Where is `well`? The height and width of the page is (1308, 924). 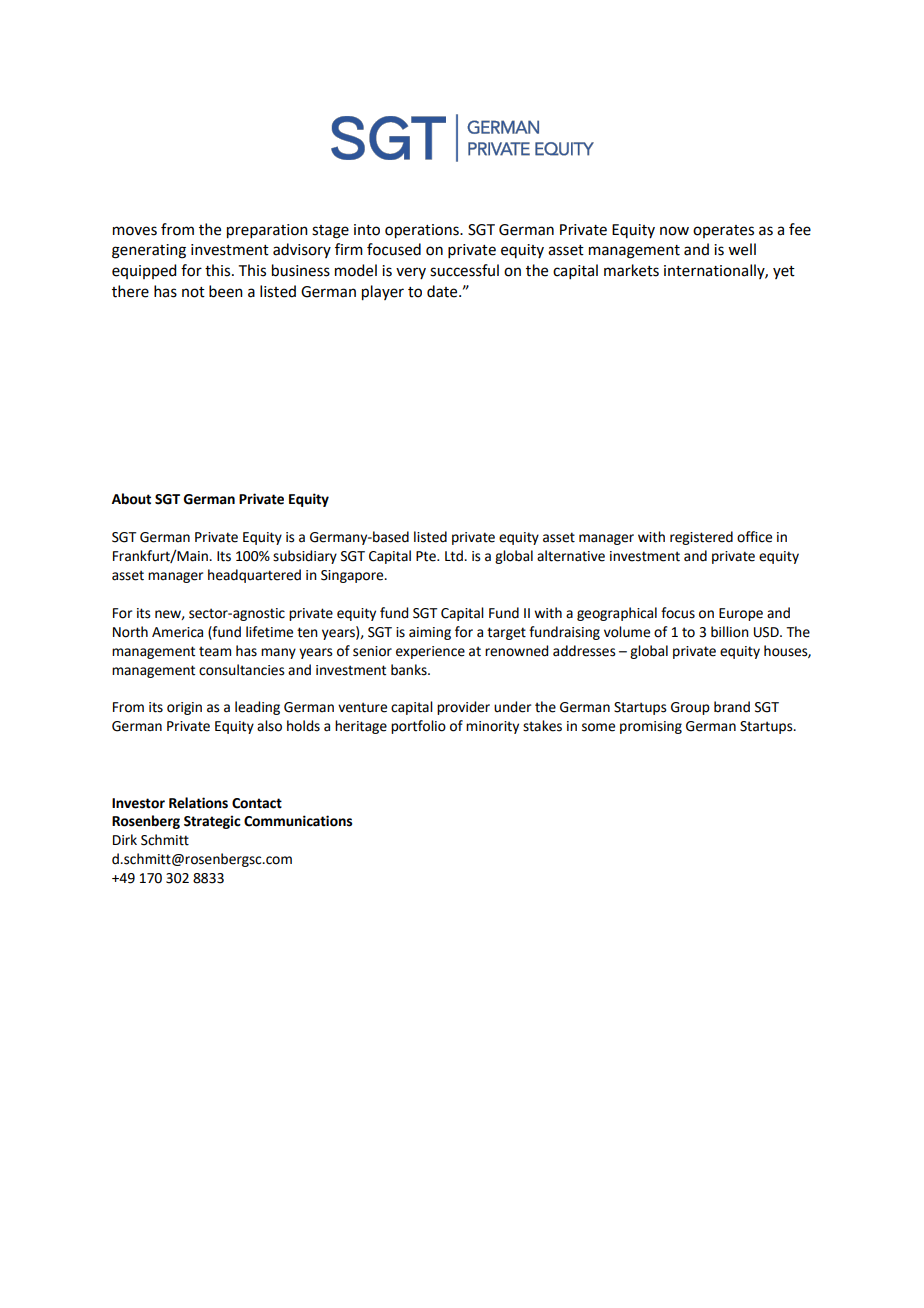
well is located at coordinates (742, 249).
